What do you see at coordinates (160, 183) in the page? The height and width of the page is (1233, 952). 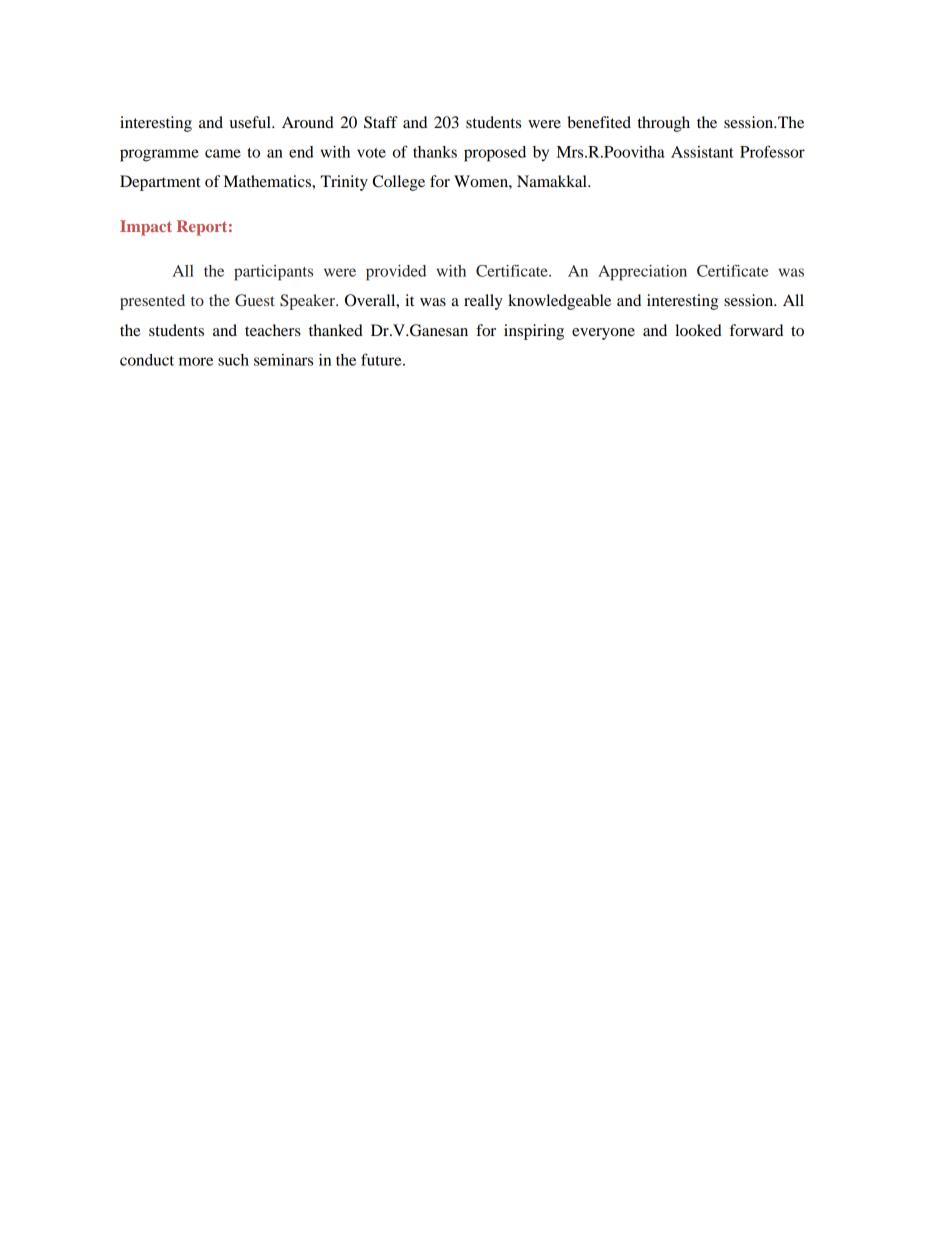 I see `Department` at bounding box center [160, 183].
